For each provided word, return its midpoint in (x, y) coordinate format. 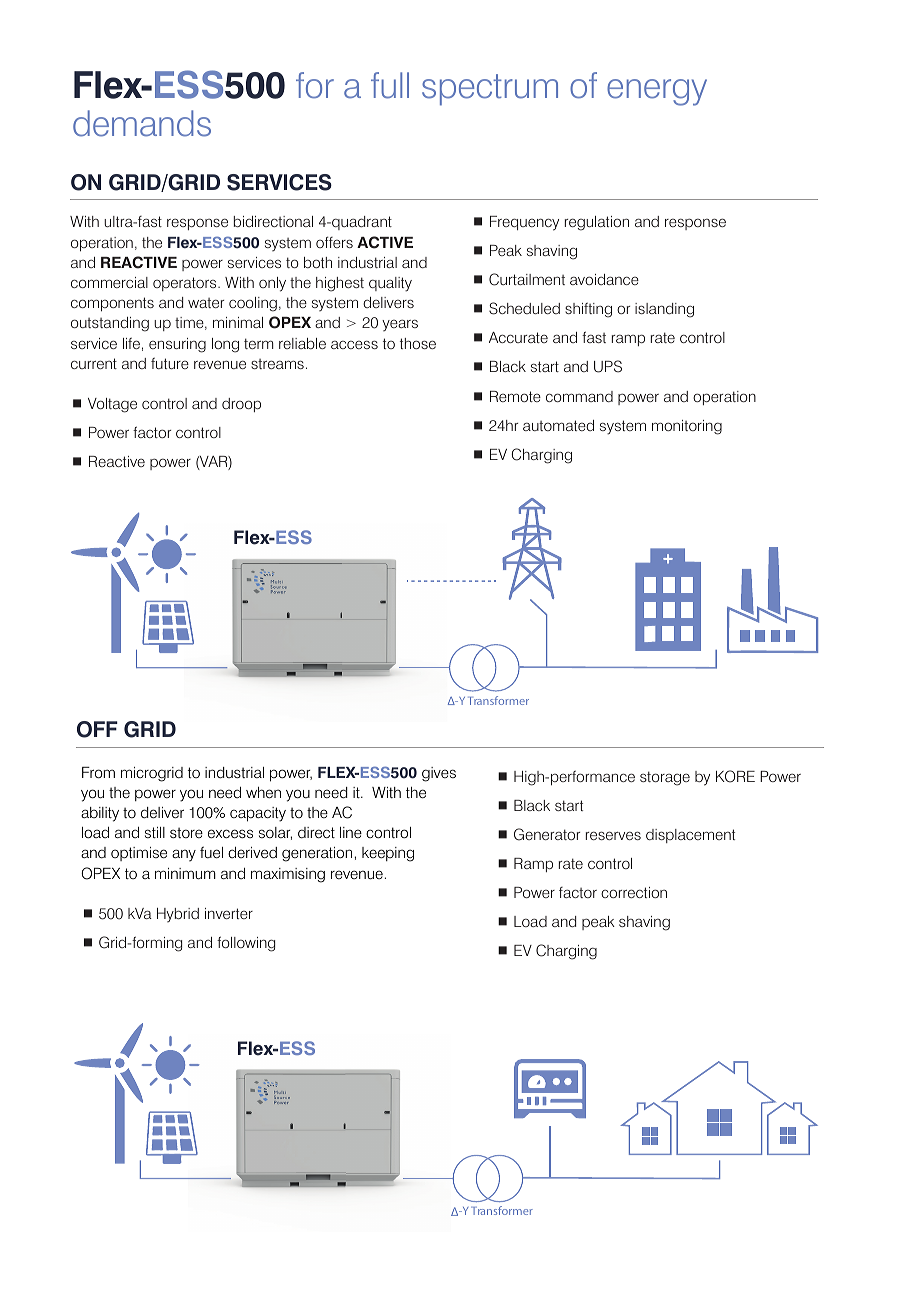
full (390, 85)
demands (142, 123)
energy (657, 92)
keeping (388, 854)
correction (634, 892)
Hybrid (178, 915)
